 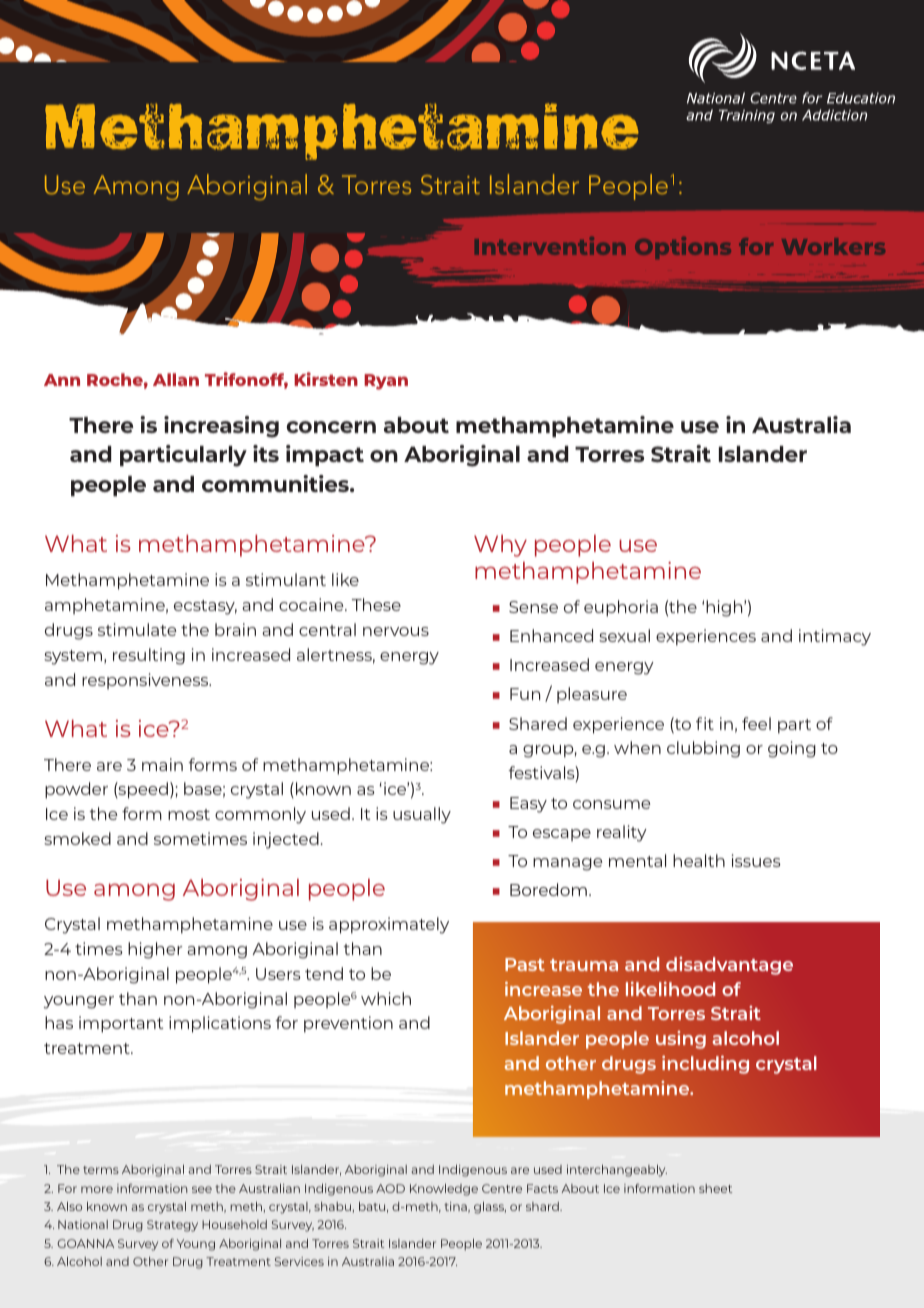 I want to click on intimacy, so click(x=835, y=637).
